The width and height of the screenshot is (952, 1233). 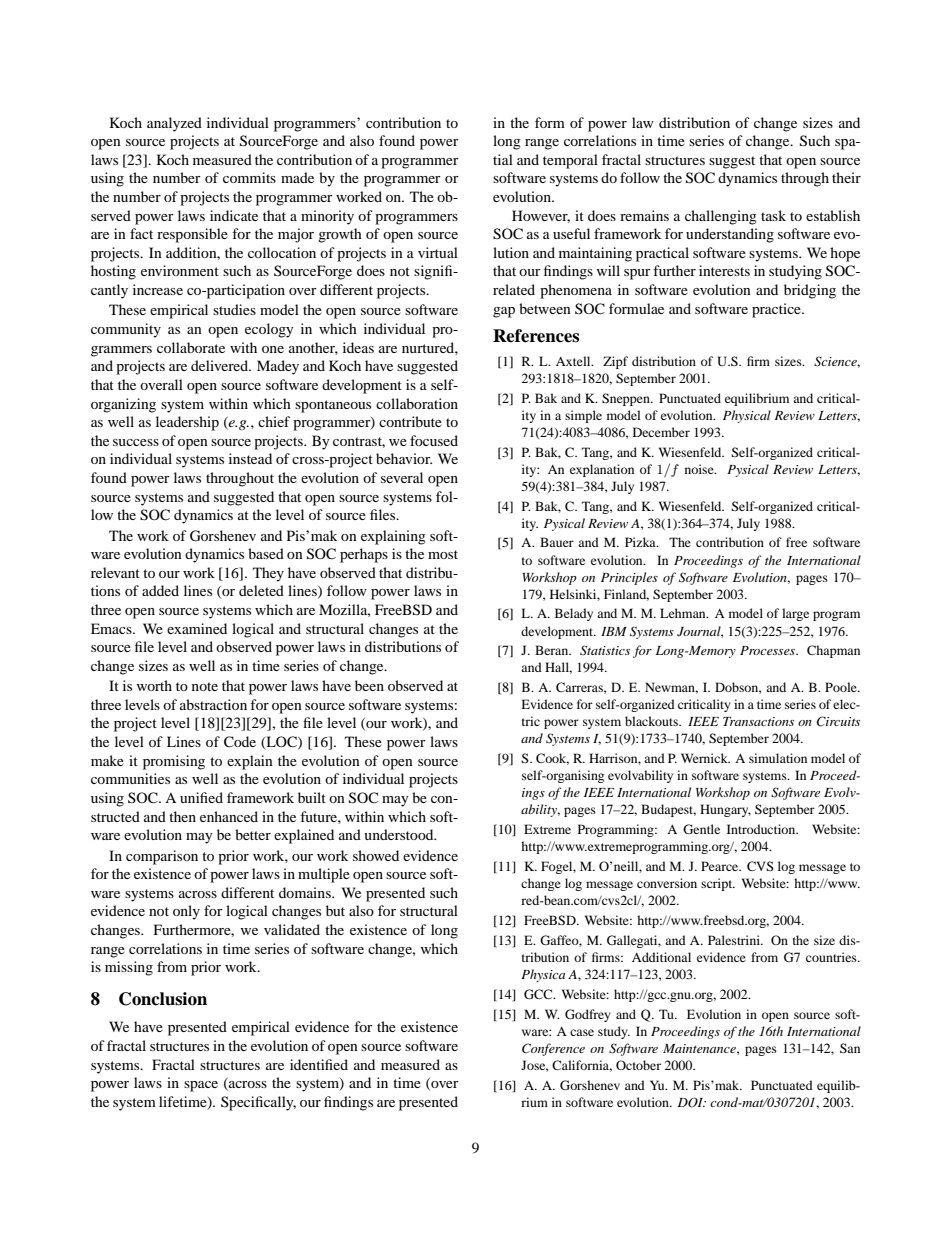 I want to click on large, so click(x=795, y=614).
